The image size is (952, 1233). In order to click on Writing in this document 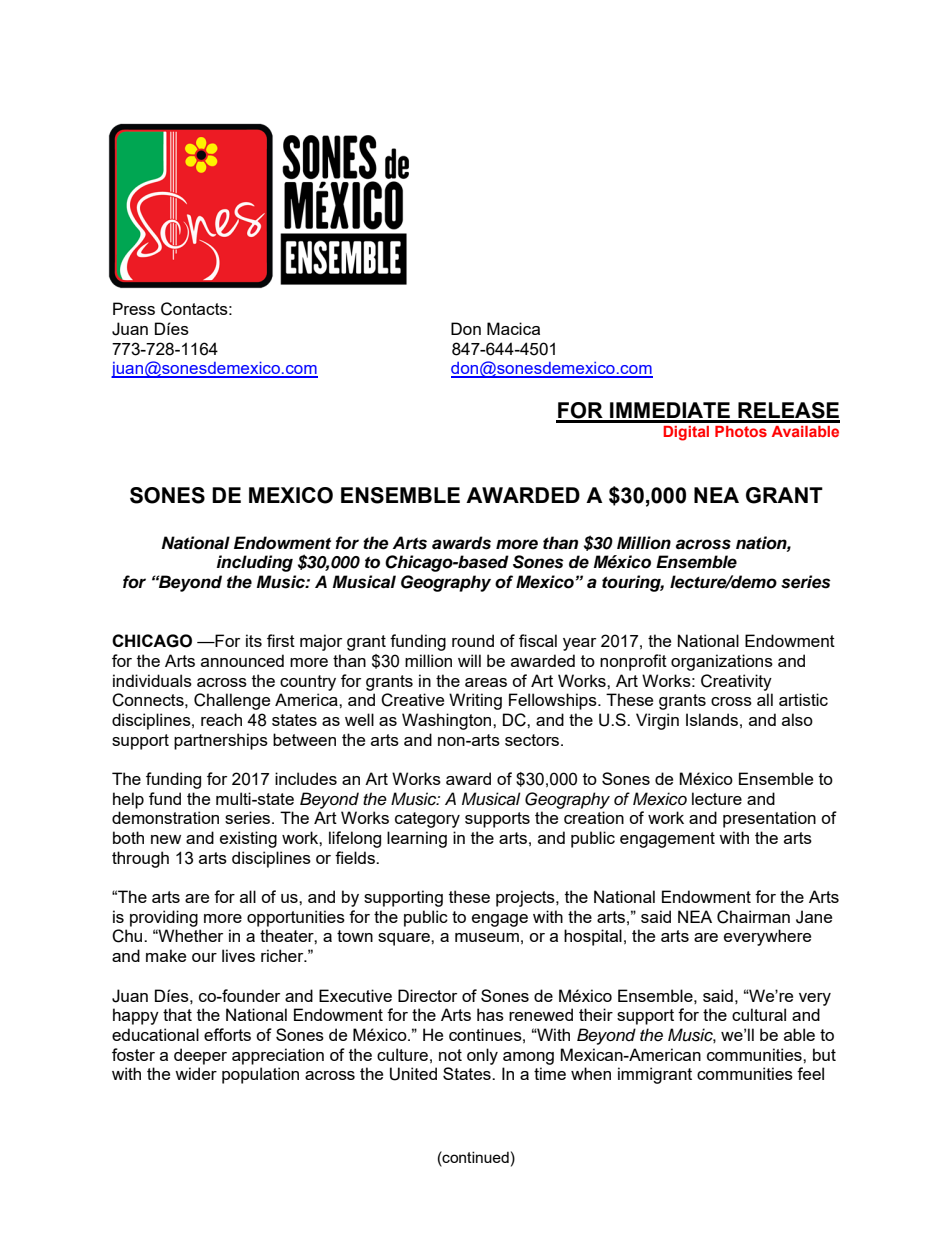, I will do `click(475, 701)`.
